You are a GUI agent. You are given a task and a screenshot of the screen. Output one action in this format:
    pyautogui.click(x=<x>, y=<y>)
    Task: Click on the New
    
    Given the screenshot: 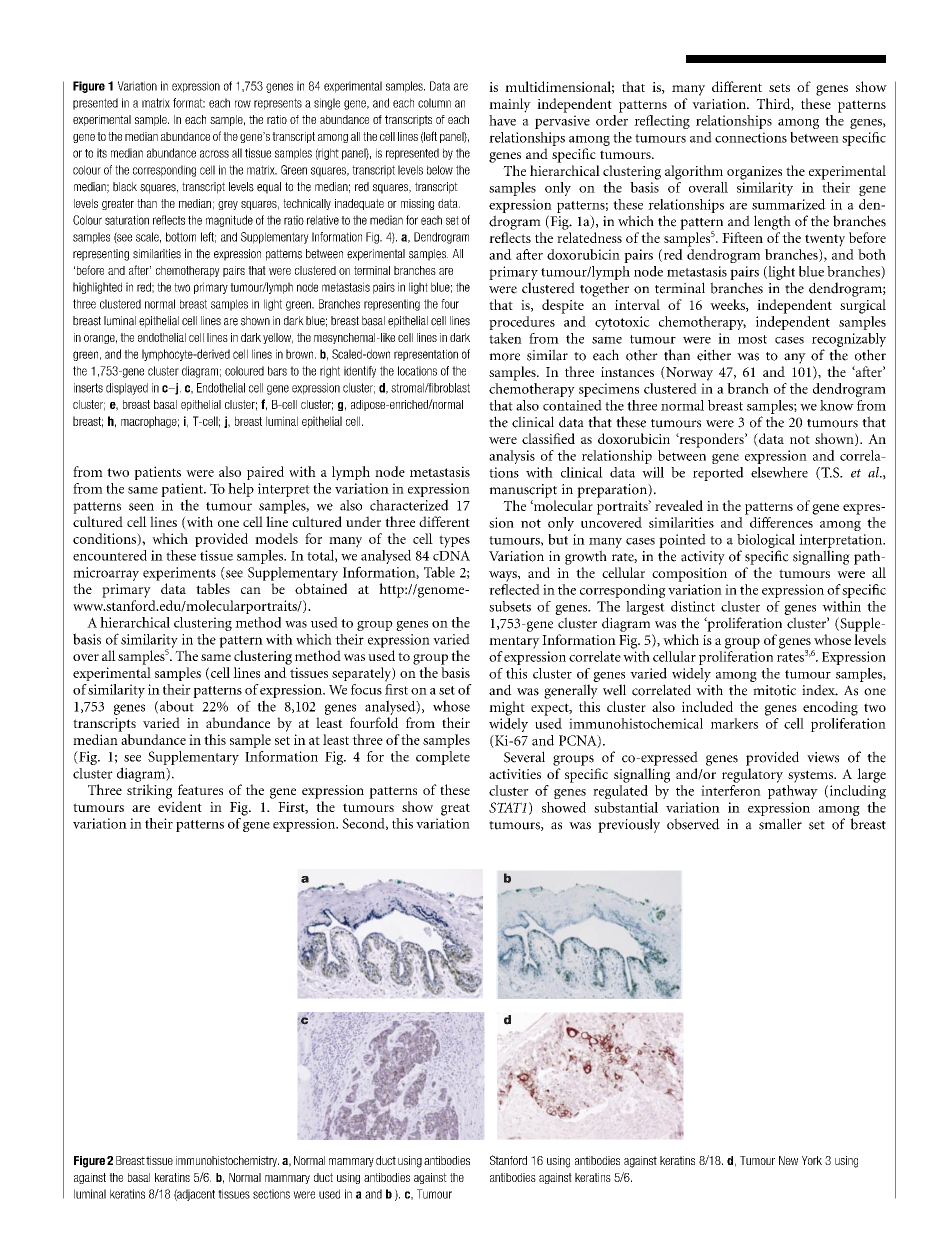 What is the action you would take?
    pyautogui.click(x=788, y=1160)
